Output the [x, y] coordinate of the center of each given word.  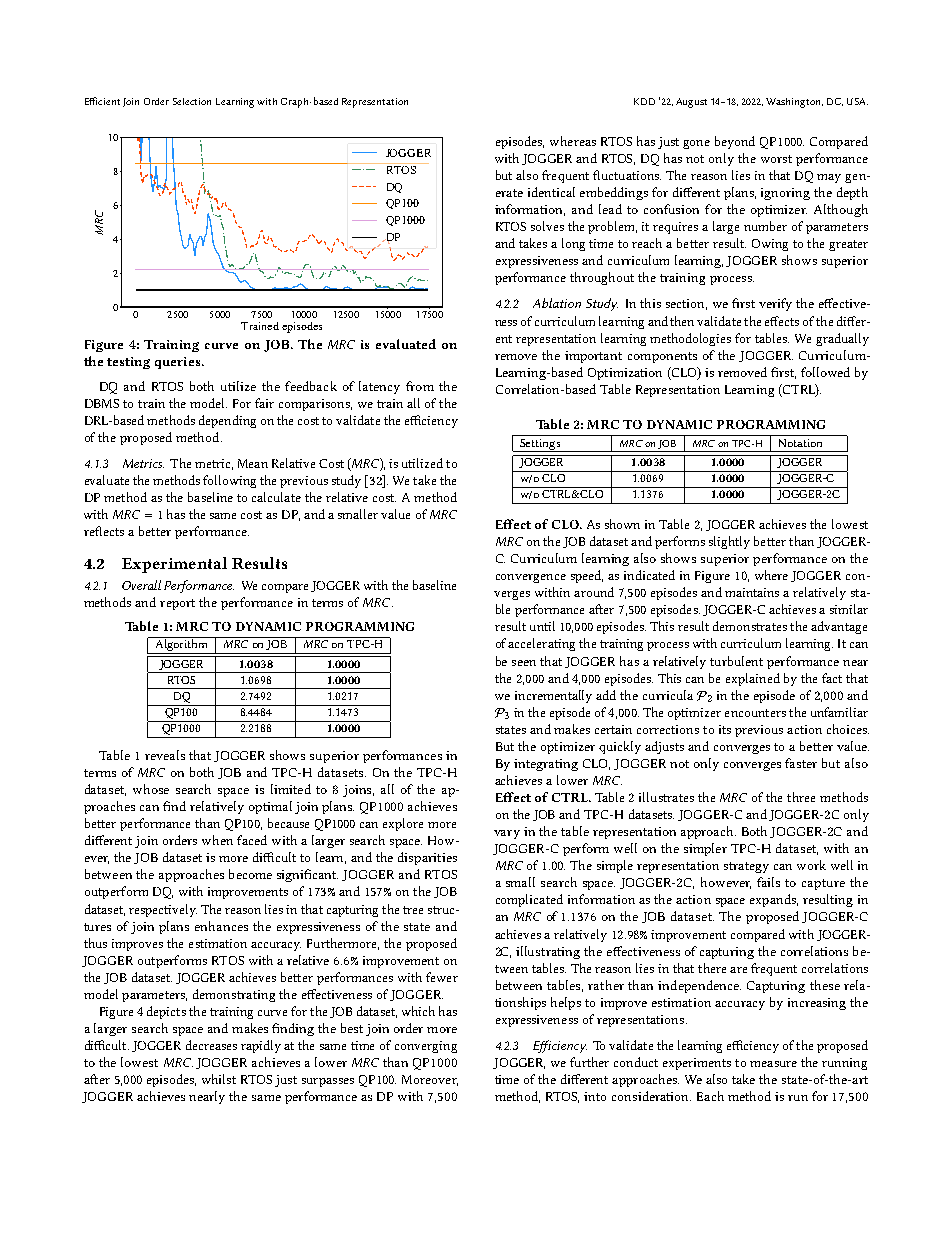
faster [801, 763]
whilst [219, 1079]
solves [547, 226]
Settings [540, 445]
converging [426, 1047]
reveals [165, 755]
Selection [192, 101]
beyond [735, 142]
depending [227, 421]
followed [825, 372]
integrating [546, 765]
